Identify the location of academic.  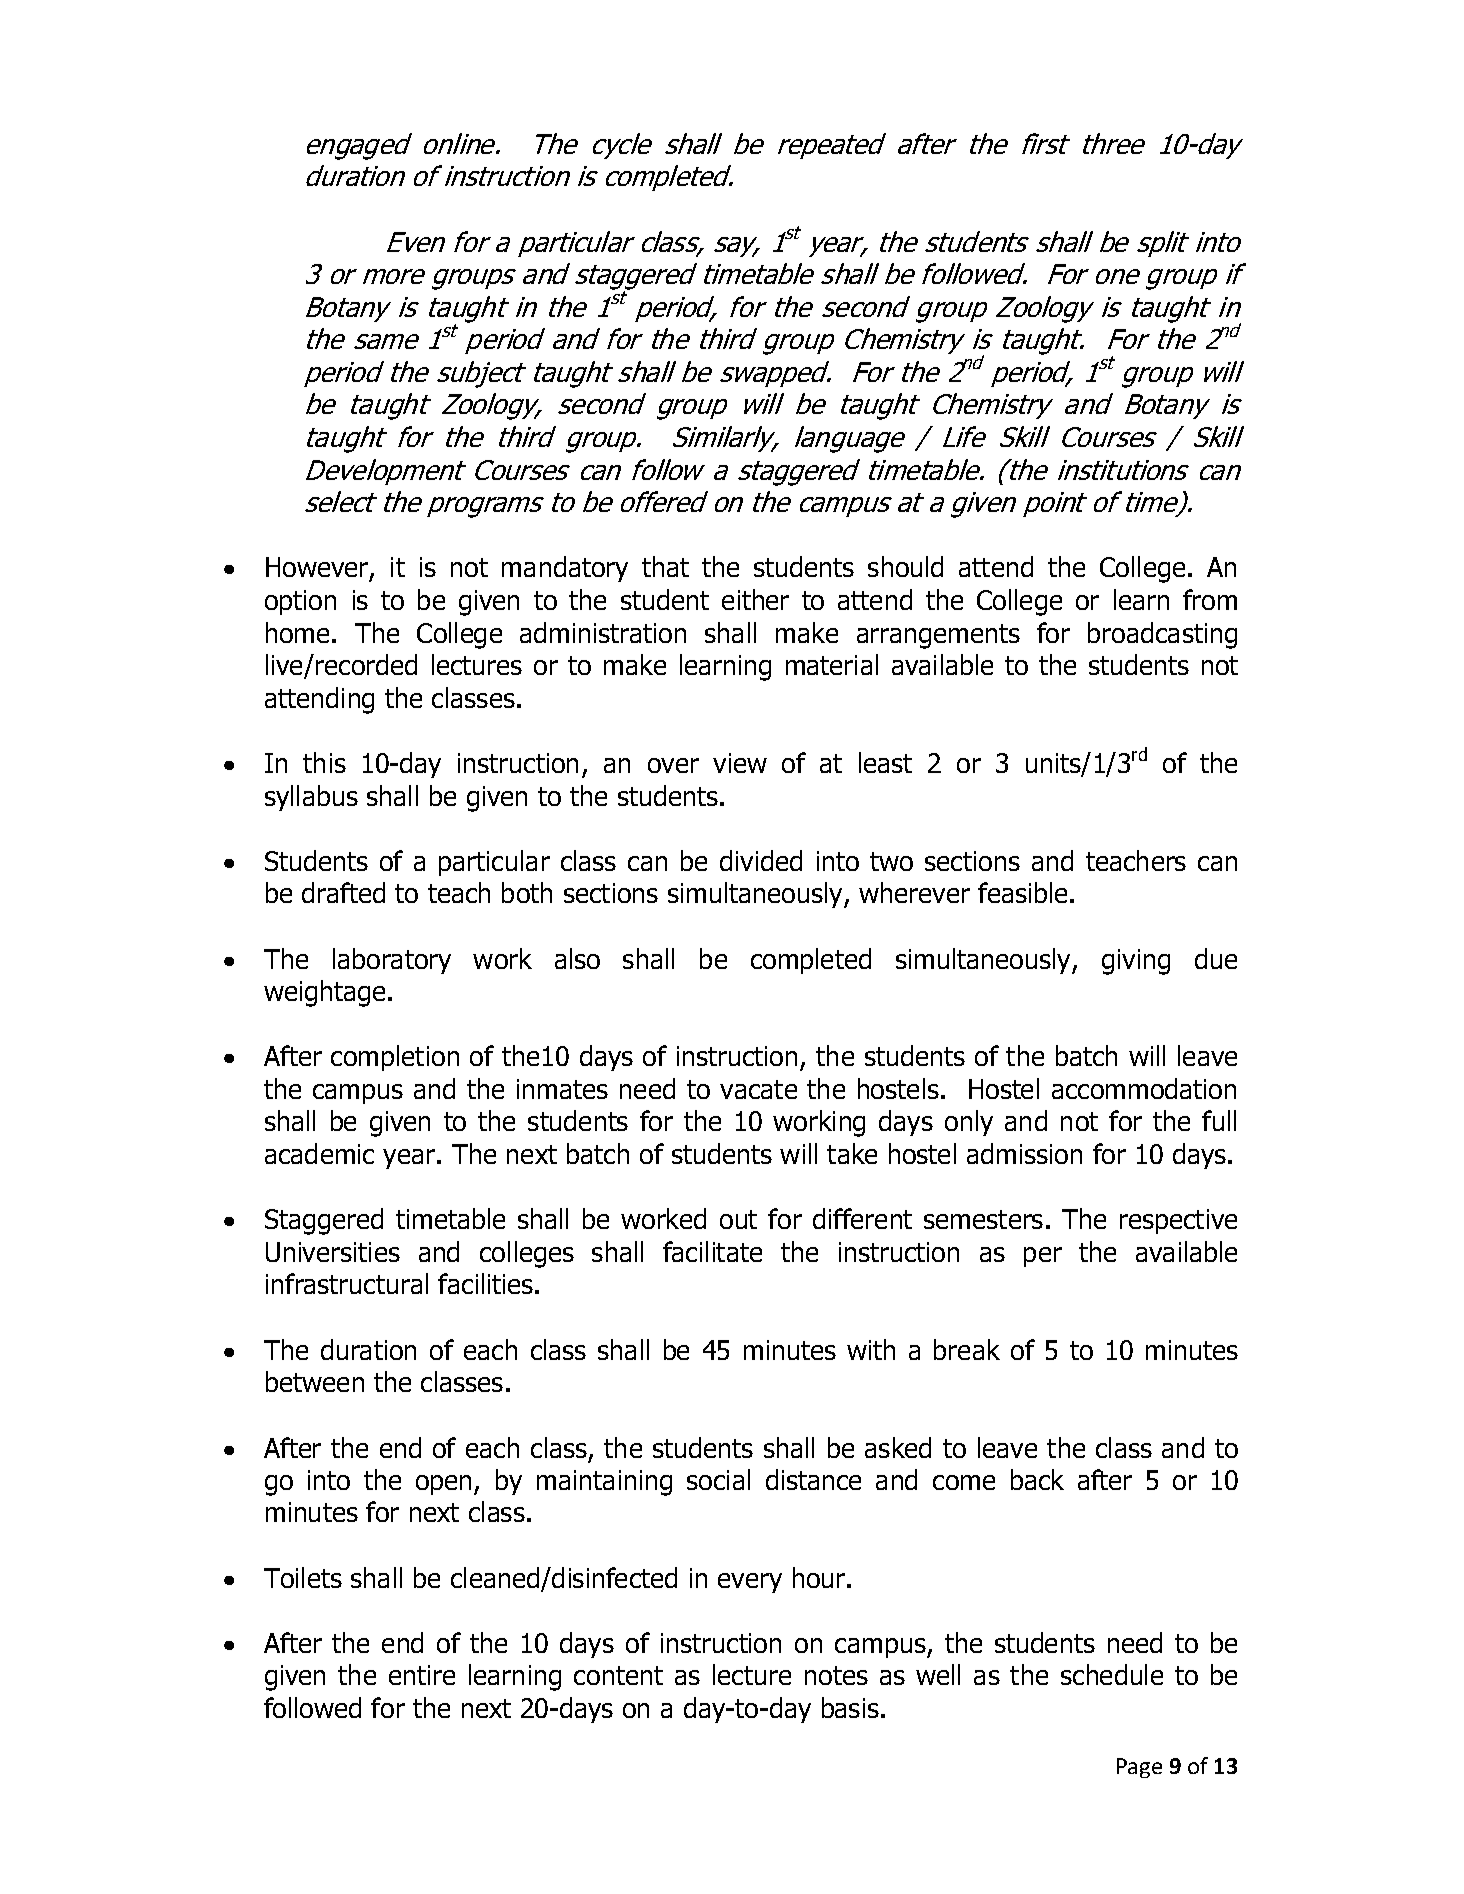
(319, 1153).
